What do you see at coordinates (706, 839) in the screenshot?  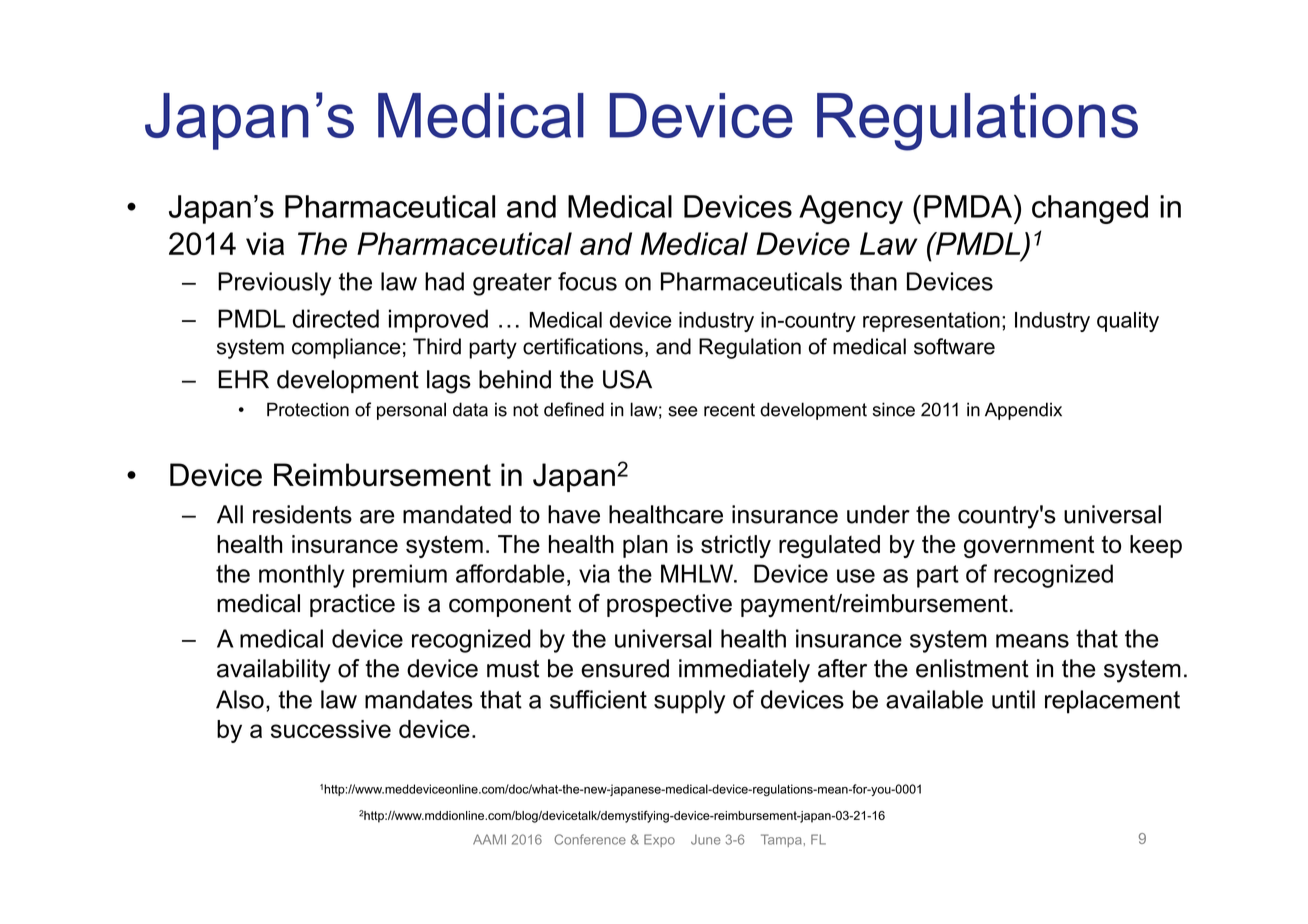 I see `June` at bounding box center [706, 839].
